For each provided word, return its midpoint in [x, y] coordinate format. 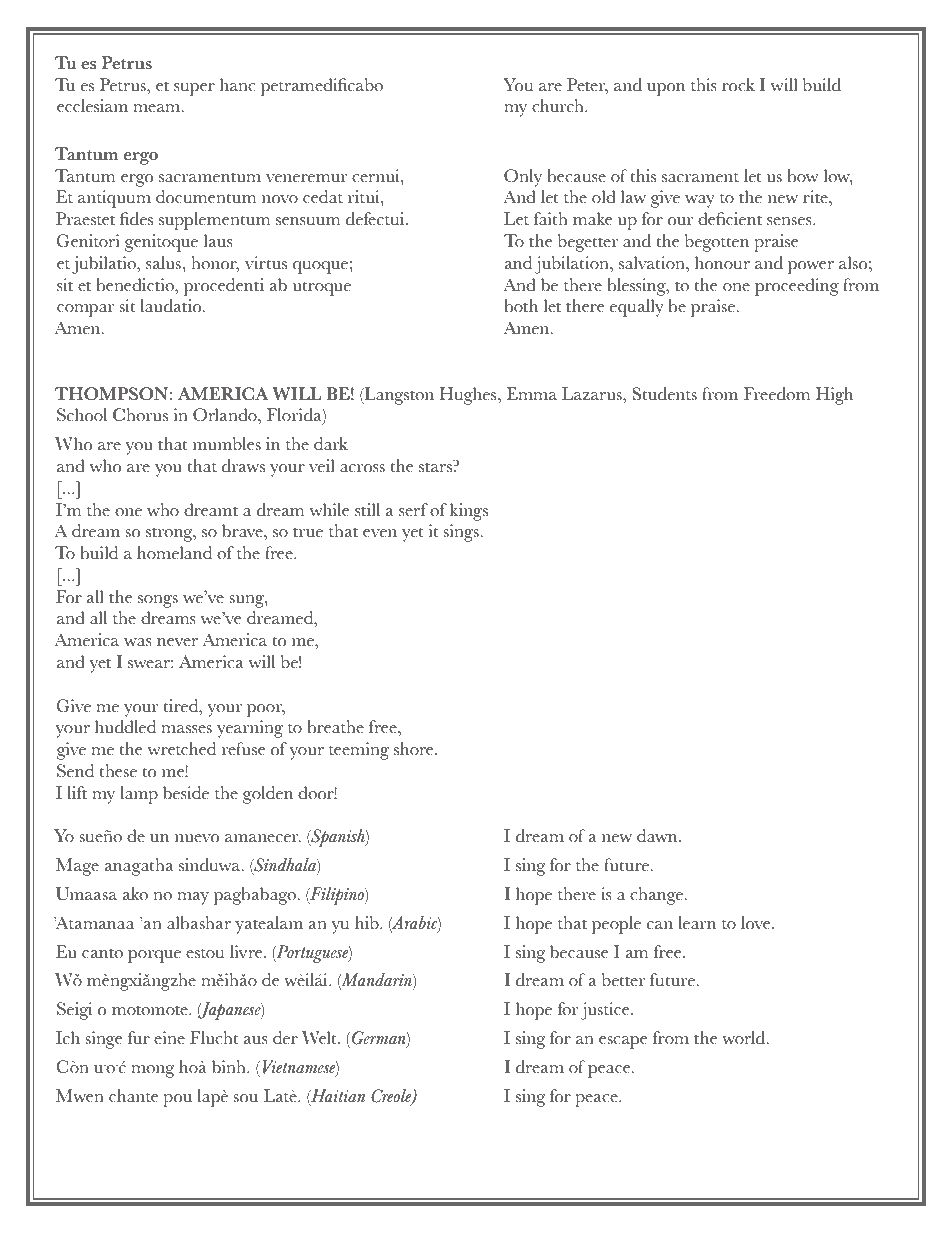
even [380, 533]
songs [158, 601]
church [559, 106]
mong [152, 1071]
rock [738, 85]
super [194, 89]
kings [468, 512]
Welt [320, 1038]
